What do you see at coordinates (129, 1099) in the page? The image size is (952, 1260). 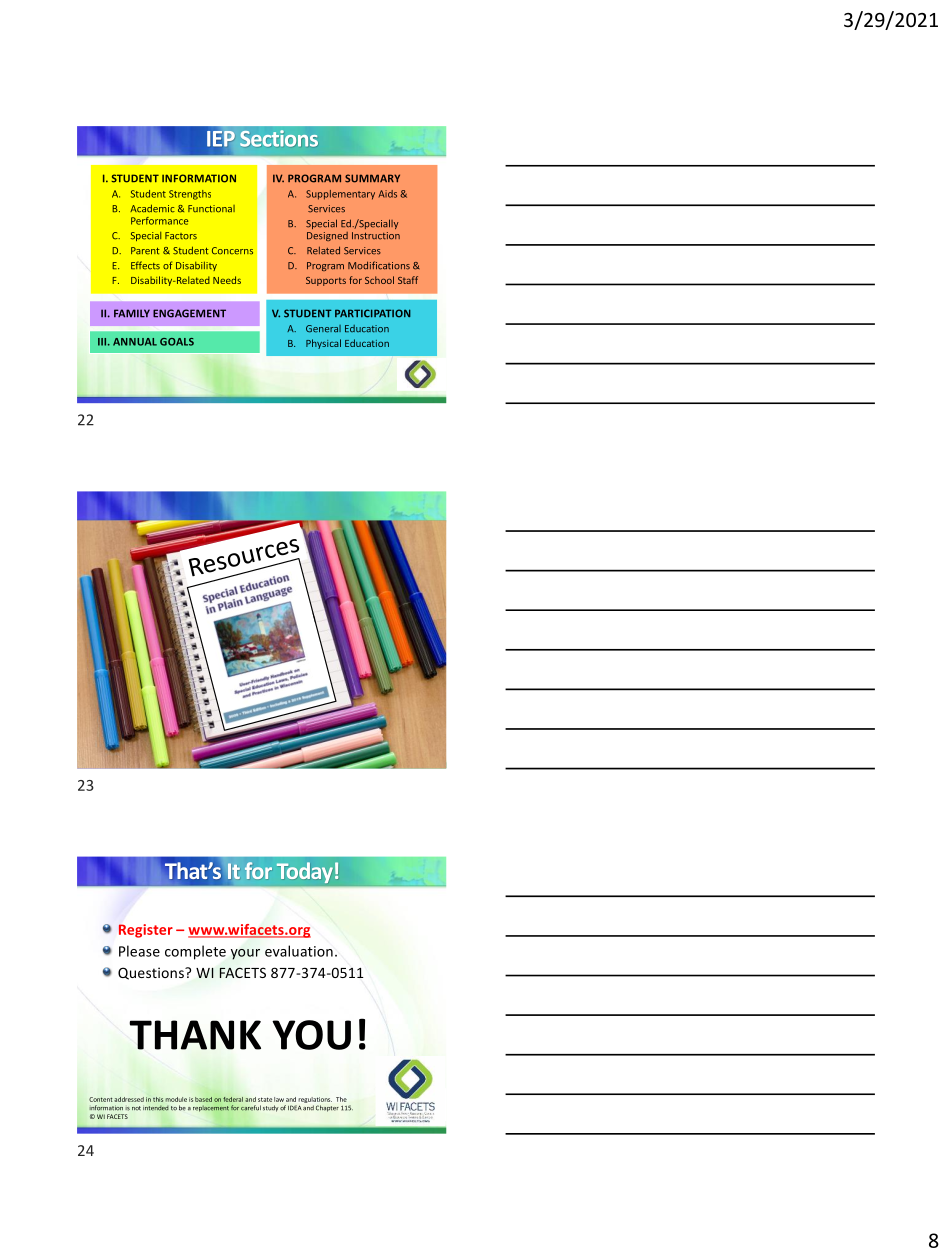 I see `addressed` at bounding box center [129, 1099].
